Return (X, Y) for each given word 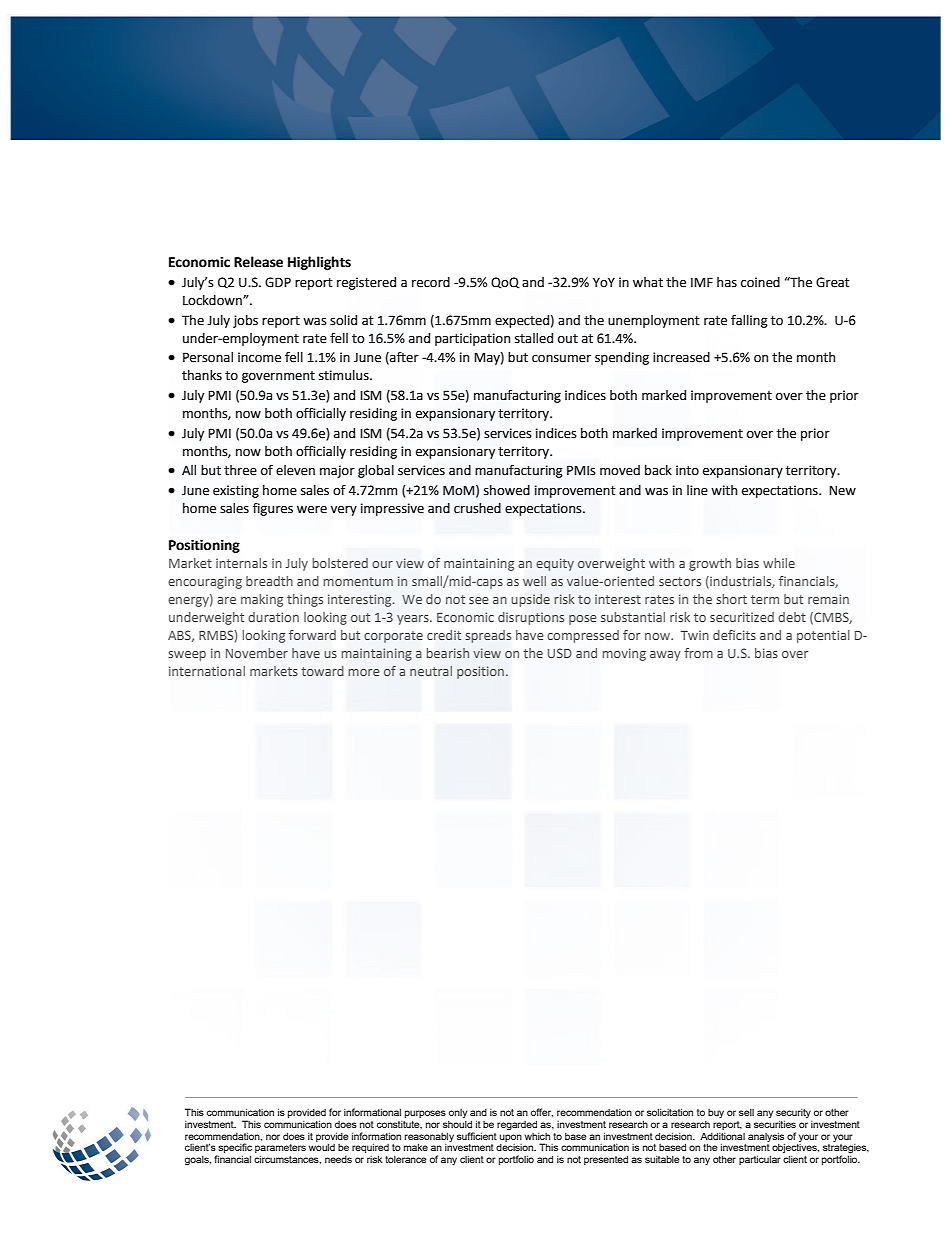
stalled (534, 338)
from (698, 653)
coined (760, 282)
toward (322, 671)
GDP (278, 282)
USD (560, 653)
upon (511, 1138)
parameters (280, 1150)
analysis (766, 1138)
